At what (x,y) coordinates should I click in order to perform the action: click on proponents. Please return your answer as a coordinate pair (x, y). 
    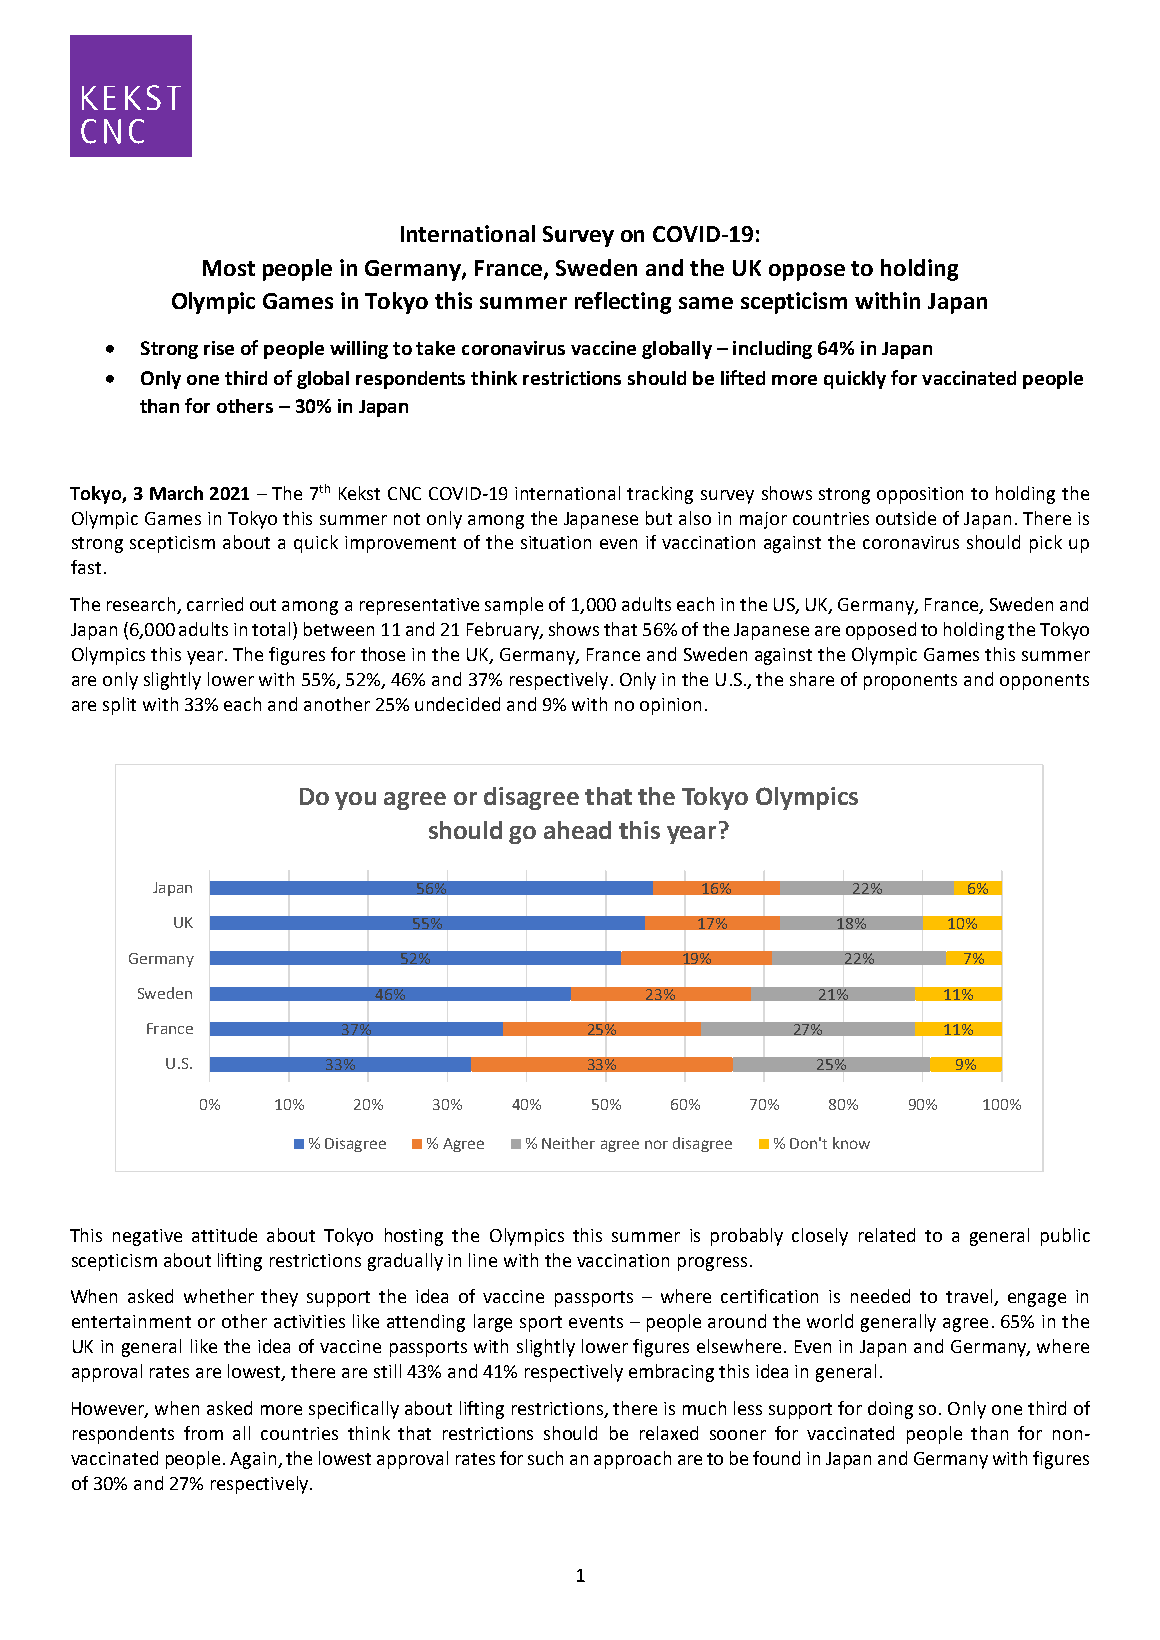
    Looking at the image, I should click on (910, 682).
